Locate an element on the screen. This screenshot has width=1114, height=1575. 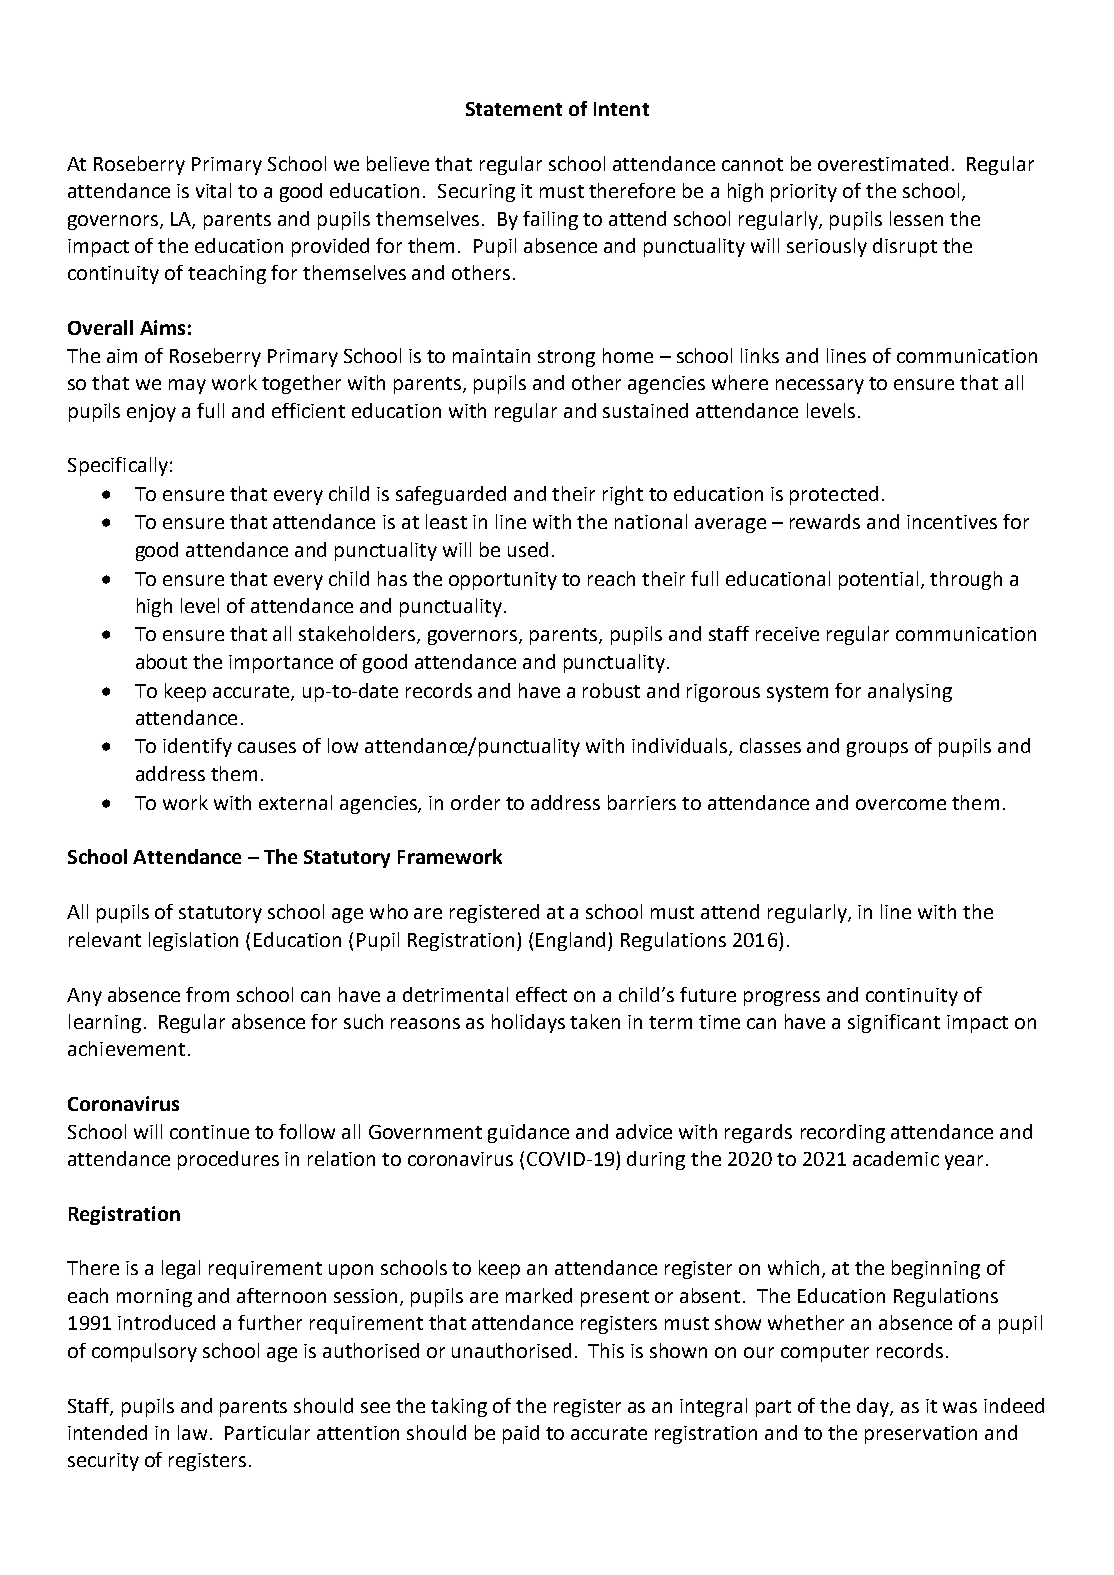
law is located at coordinates (194, 1432).
